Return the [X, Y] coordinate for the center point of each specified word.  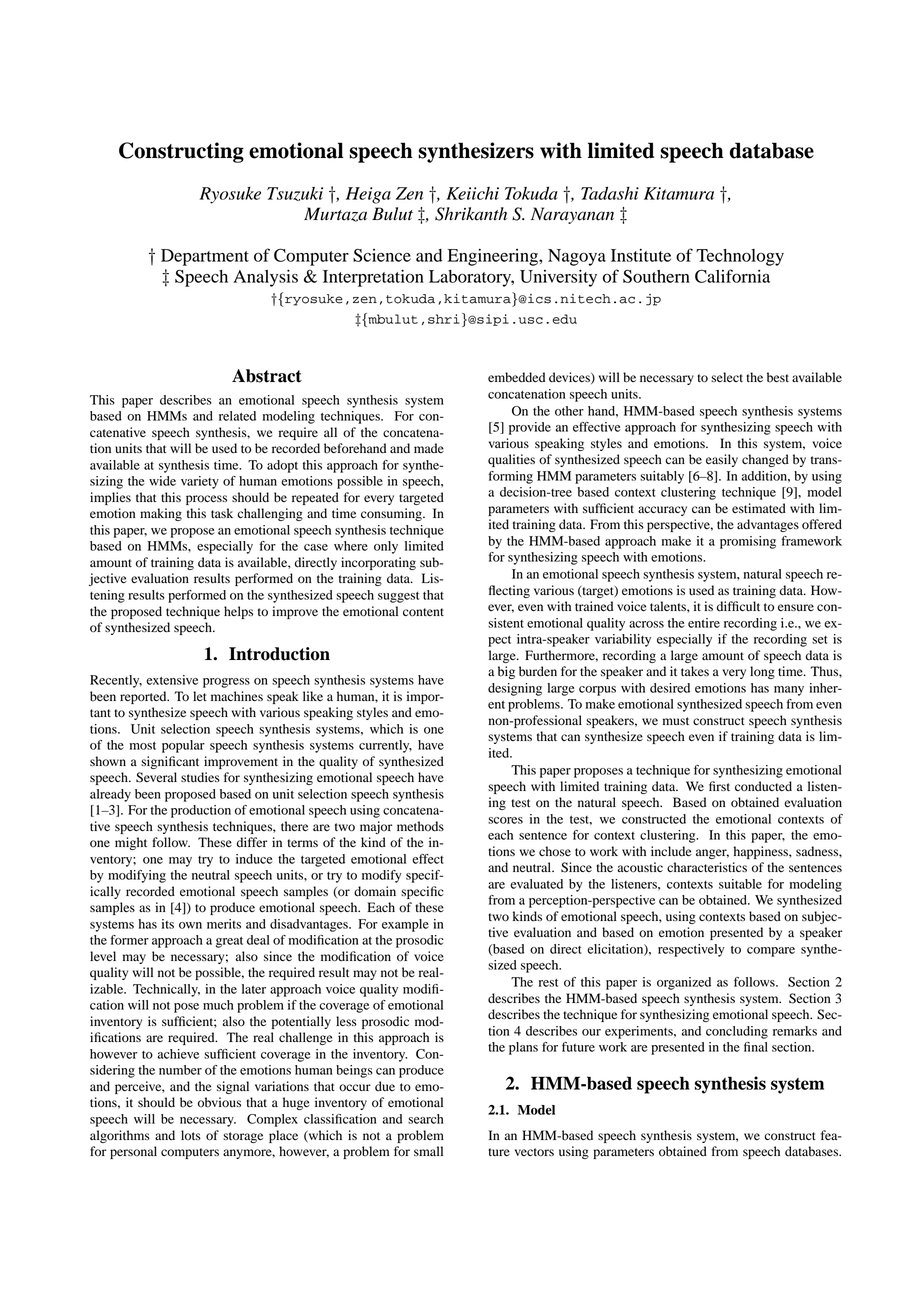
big [506, 672]
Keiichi [472, 193]
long [762, 672]
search [426, 1119]
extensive [172, 680]
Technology [740, 257]
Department [205, 257]
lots [191, 1135]
